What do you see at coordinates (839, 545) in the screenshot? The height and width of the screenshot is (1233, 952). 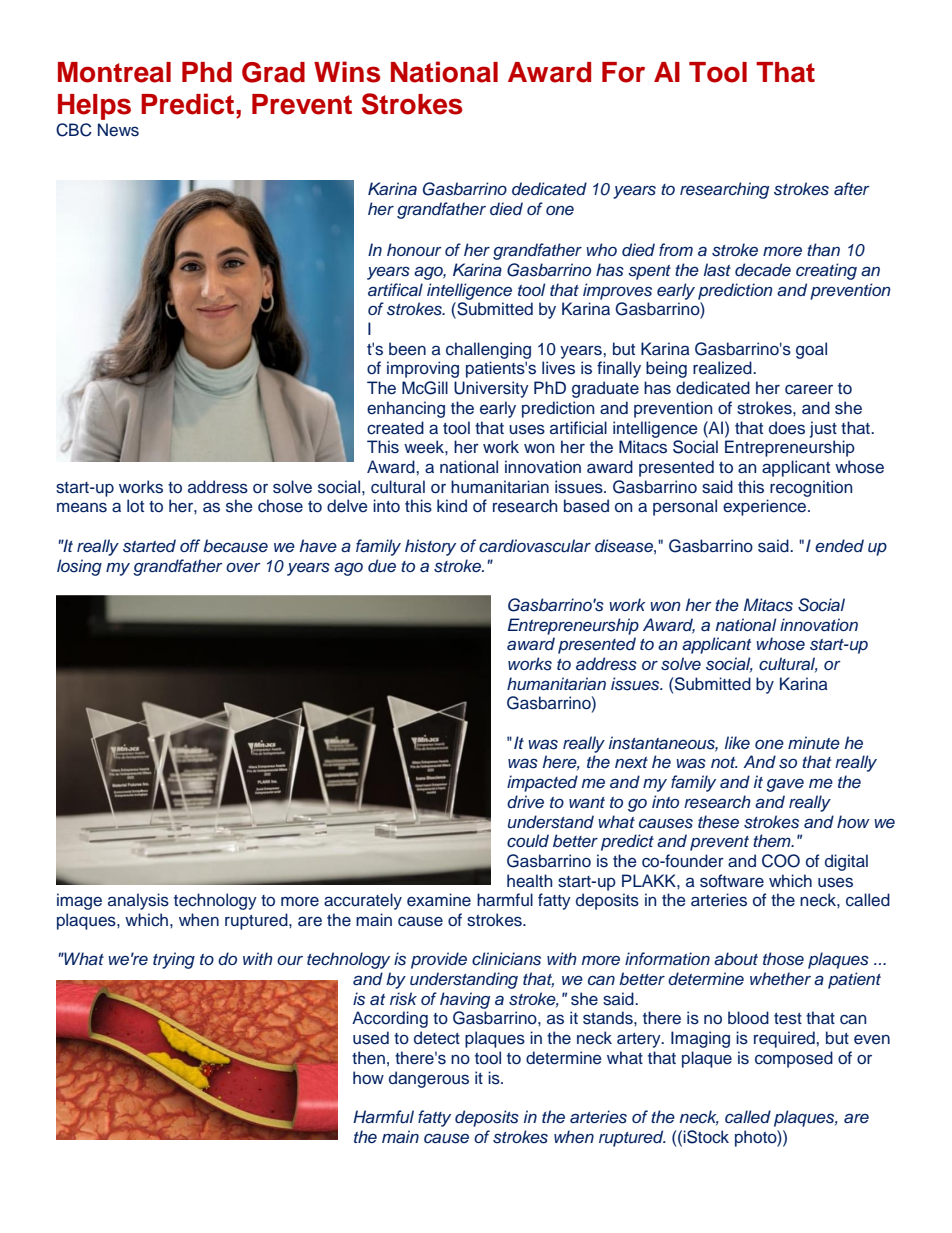 I see `ended` at bounding box center [839, 545].
